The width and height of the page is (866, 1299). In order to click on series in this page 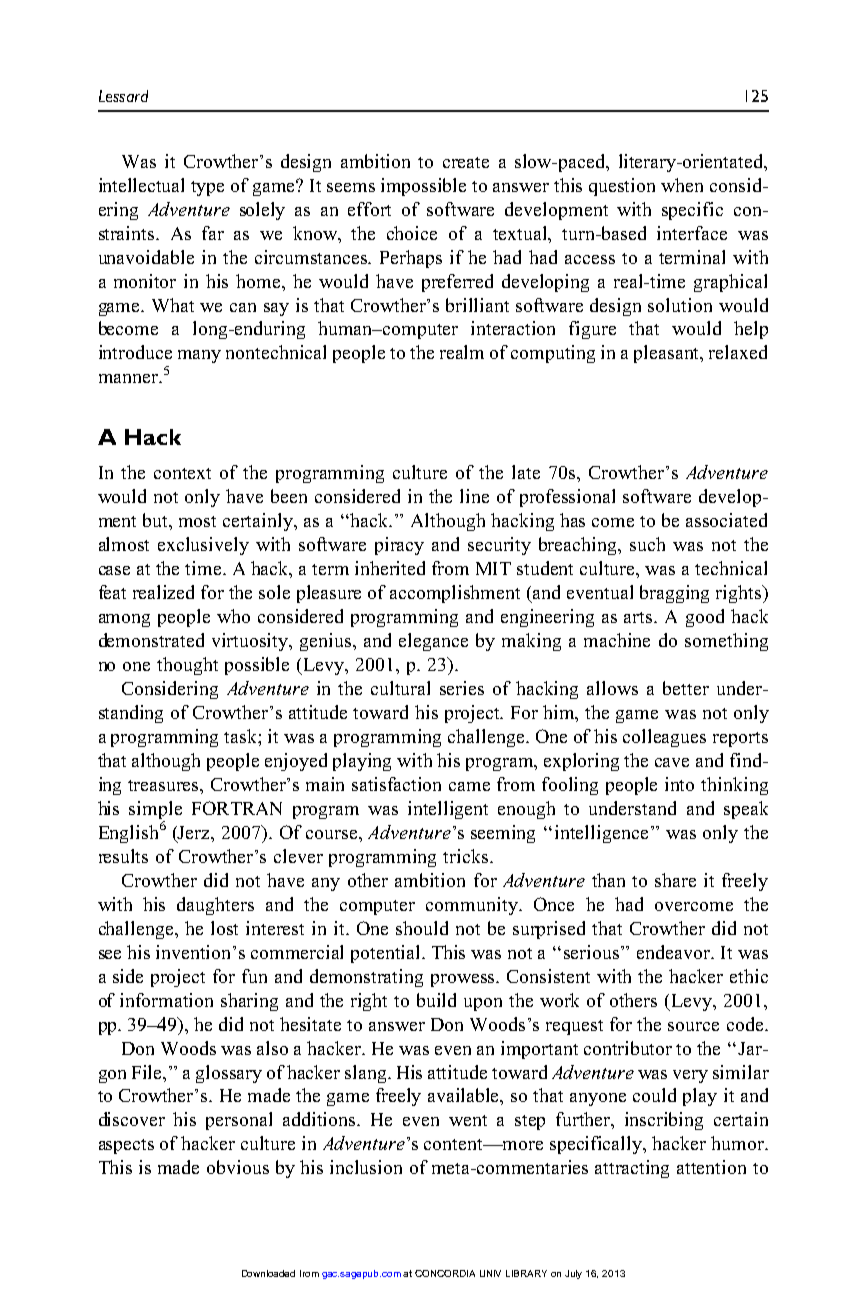, I will do `click(462, 688)`.
